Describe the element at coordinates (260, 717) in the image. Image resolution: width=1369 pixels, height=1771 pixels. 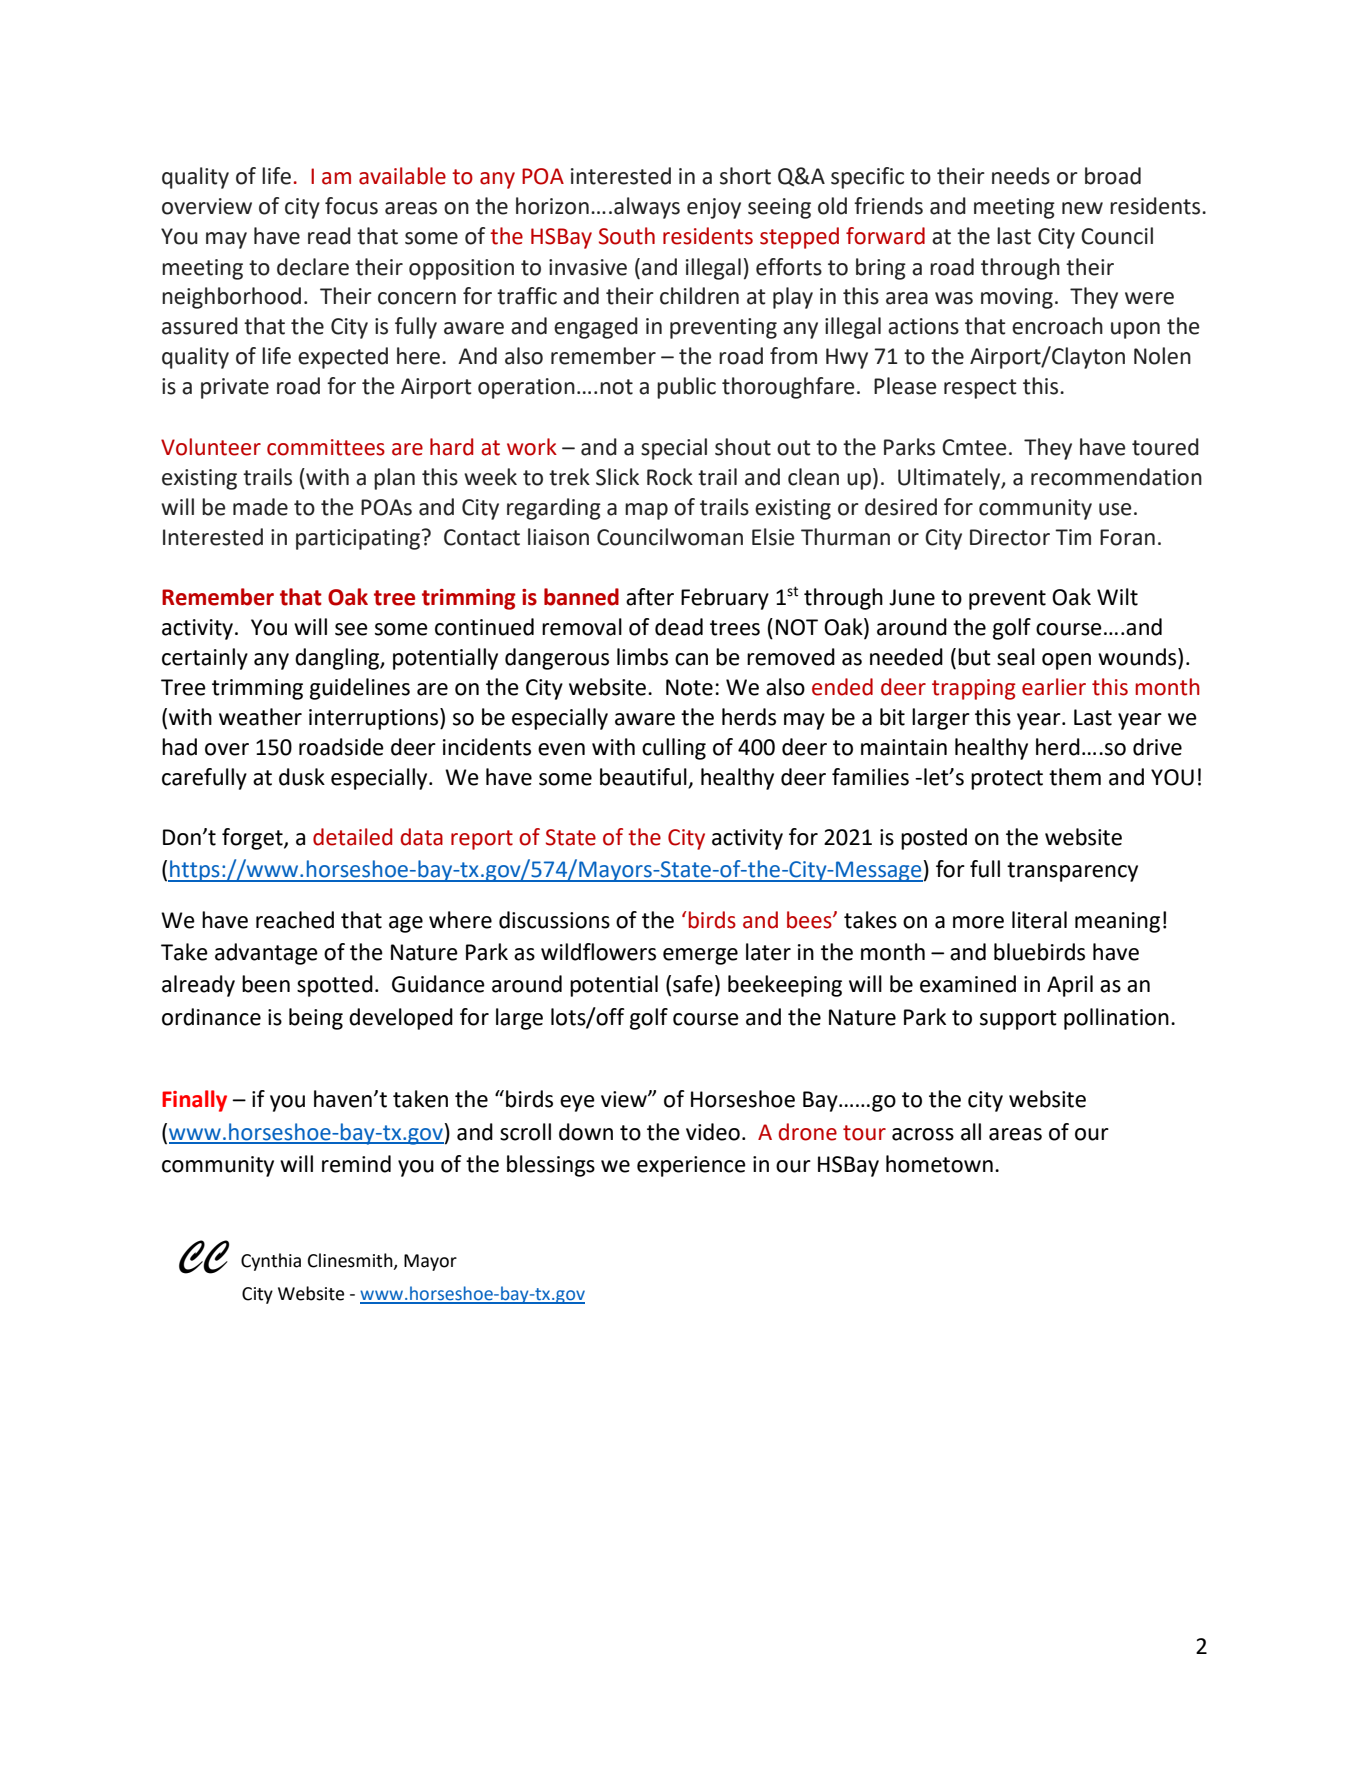
I see `weather` at that location.
